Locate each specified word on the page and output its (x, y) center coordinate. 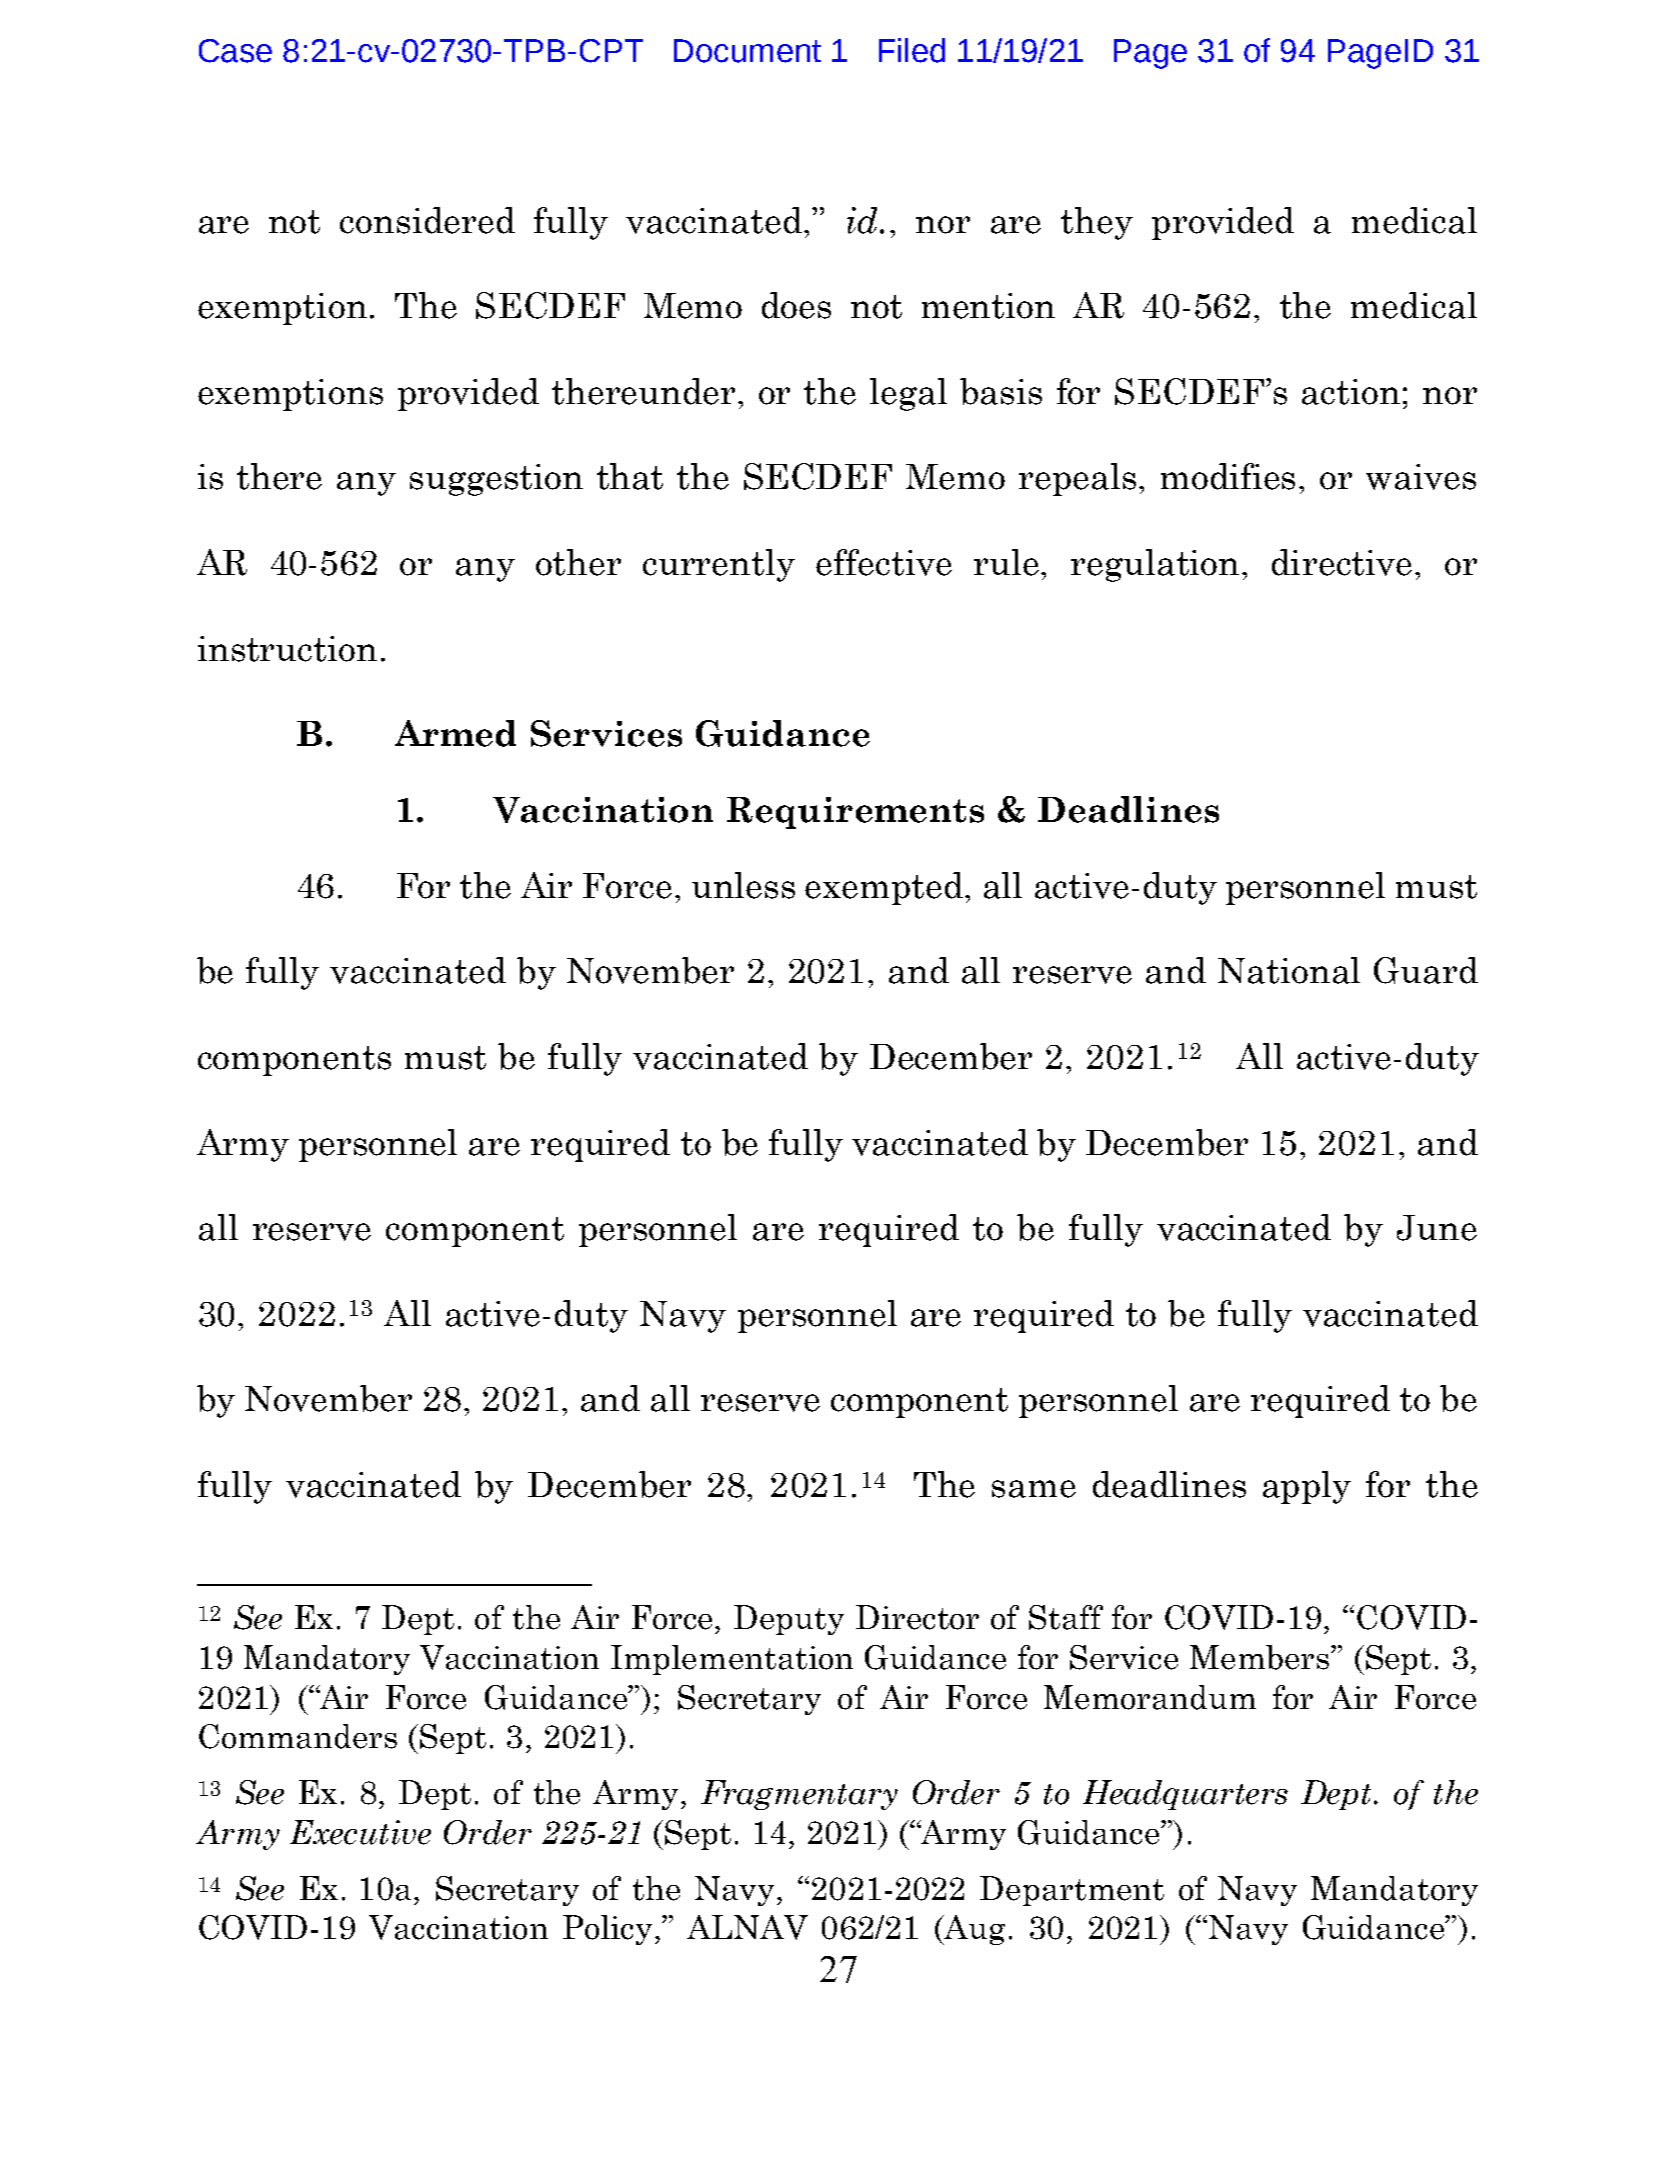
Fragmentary (799, 1795)
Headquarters (1185, 1795)
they (1097, 223)
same (1034, 1489)
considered (427, 220)
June (1437, 1228)
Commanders (298, 1736)
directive (1342, 562)
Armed (455, 733)
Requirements (855, 813)
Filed (912, 50)
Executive (360, 1832)
